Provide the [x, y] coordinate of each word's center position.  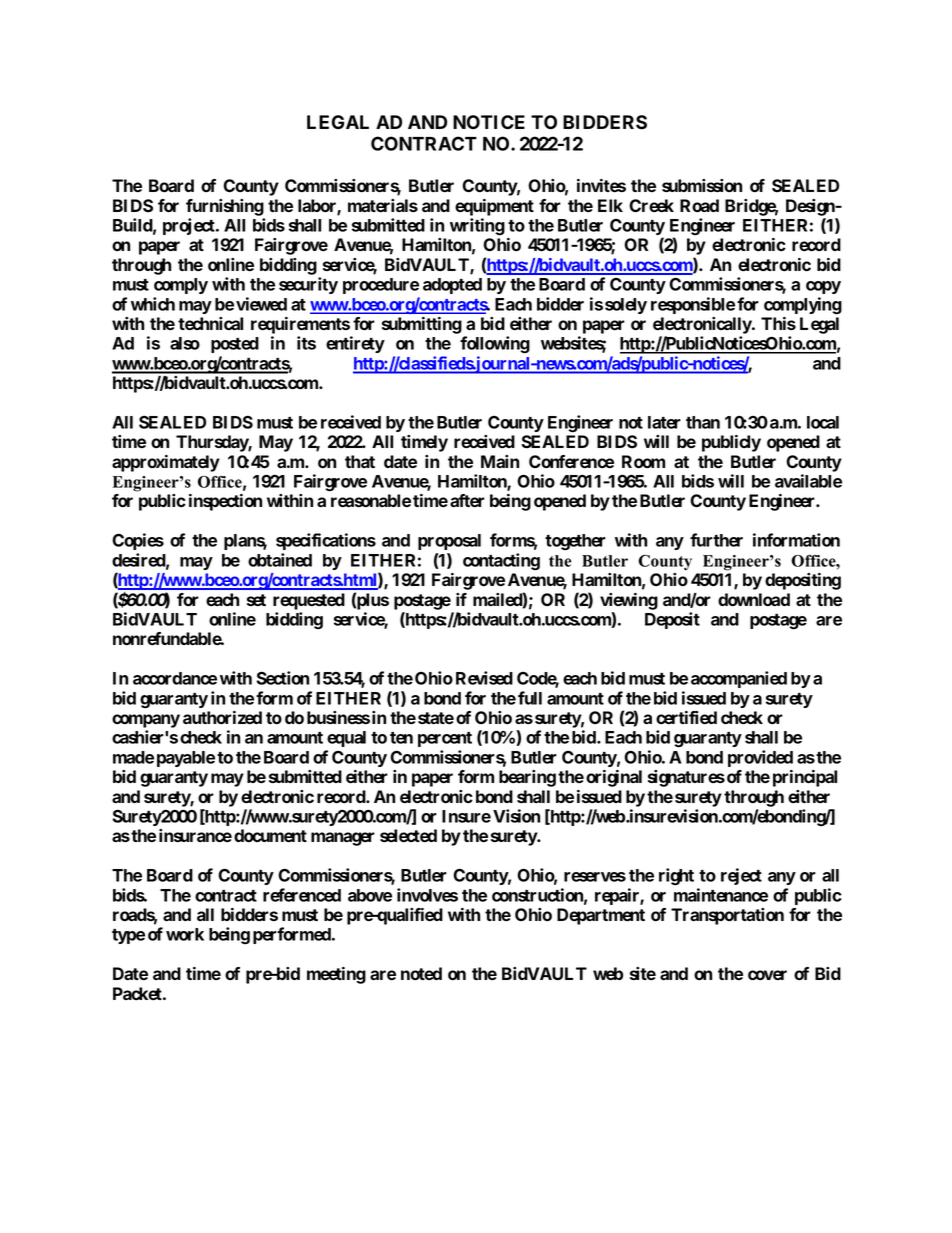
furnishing [225, 207]
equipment [494, 207]
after [467, 500]
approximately [166, 463]
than [703, 422]
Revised [484, 678]
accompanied [739, 679]
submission [702, 185]
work [185, 934]
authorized [222, 717]
